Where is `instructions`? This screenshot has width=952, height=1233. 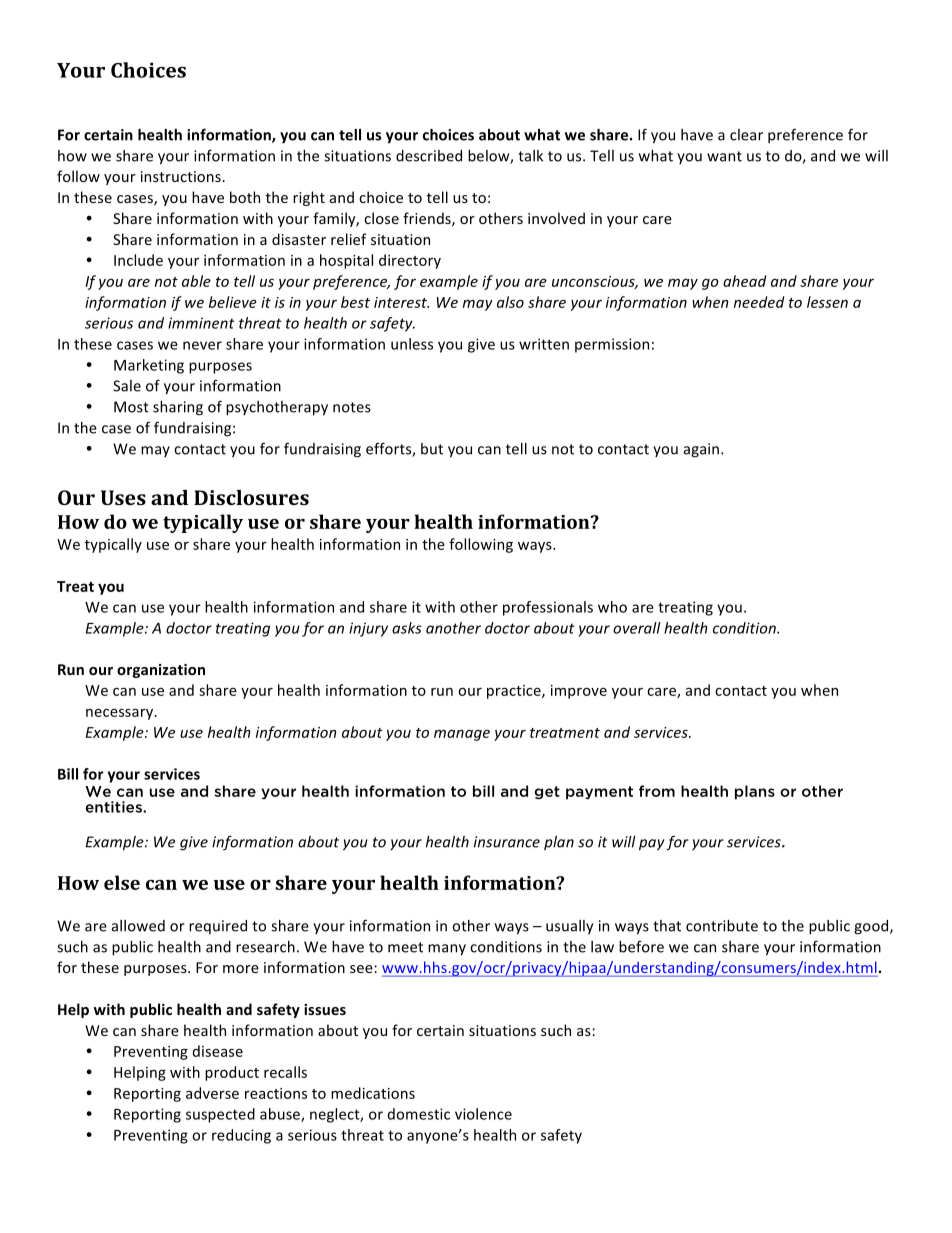 instructions is located at coordinates (182, 176).
